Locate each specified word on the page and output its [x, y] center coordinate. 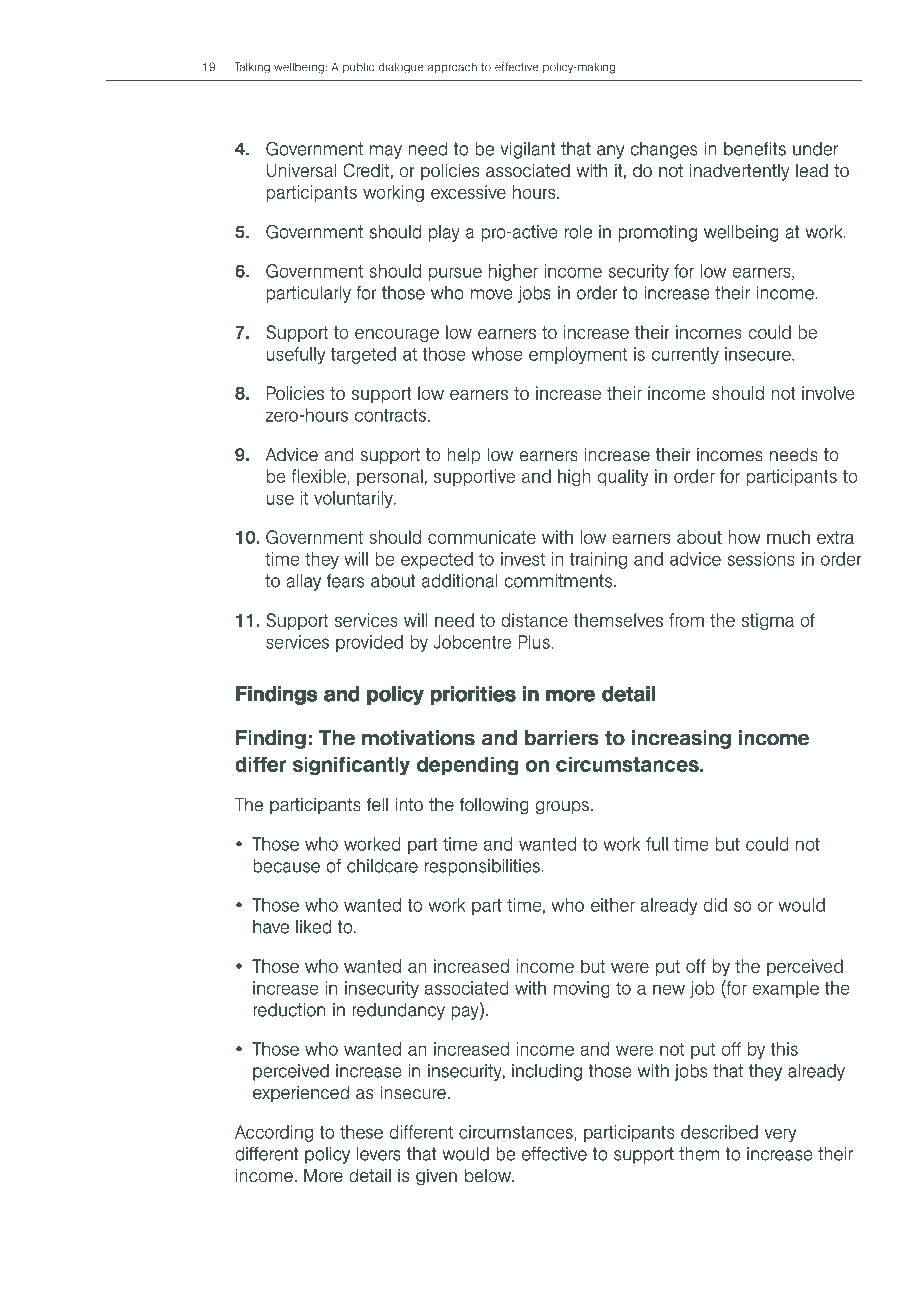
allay [303, 582]
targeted [363, 355]
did [715, 905]
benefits [755, 149]
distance [534, 620]
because [286, 866]
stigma [768, 621]
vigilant [527, 150]
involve [828, 393]
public [358, 67]
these [361, 1132]
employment [578, 355]
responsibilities [483, 867]
